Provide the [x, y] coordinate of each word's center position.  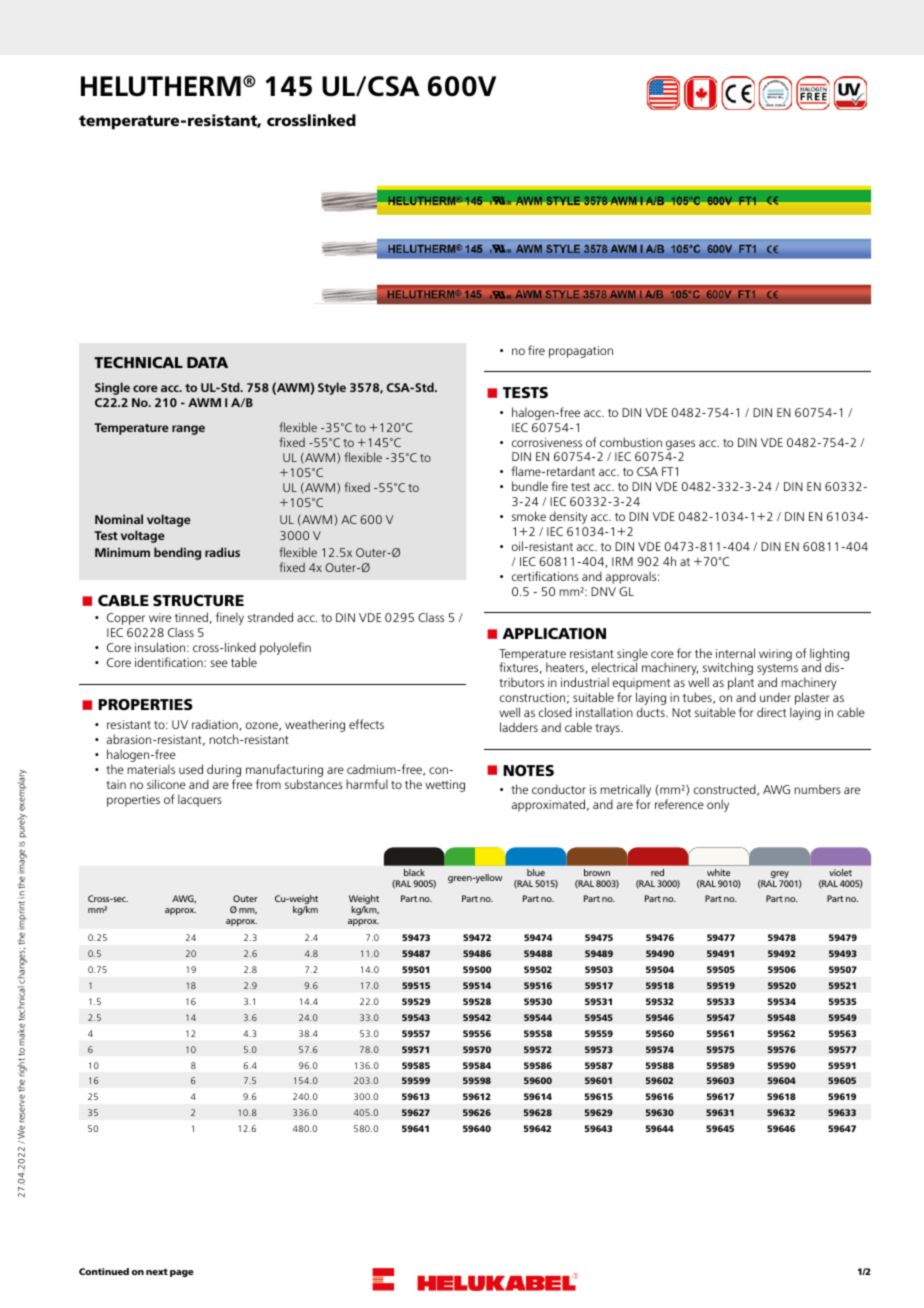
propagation [581, 352]
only [718, 805]
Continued [104, 1271]
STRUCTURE [198, 600]
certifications [545, 576]
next [157, 1271]
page [182, 1273]
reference [679, 804]
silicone [166, 784]
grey [780, 876]
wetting [445, 786]
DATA [207, 362]
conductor [559, 789]
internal [735, 653]
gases [680, 445]
